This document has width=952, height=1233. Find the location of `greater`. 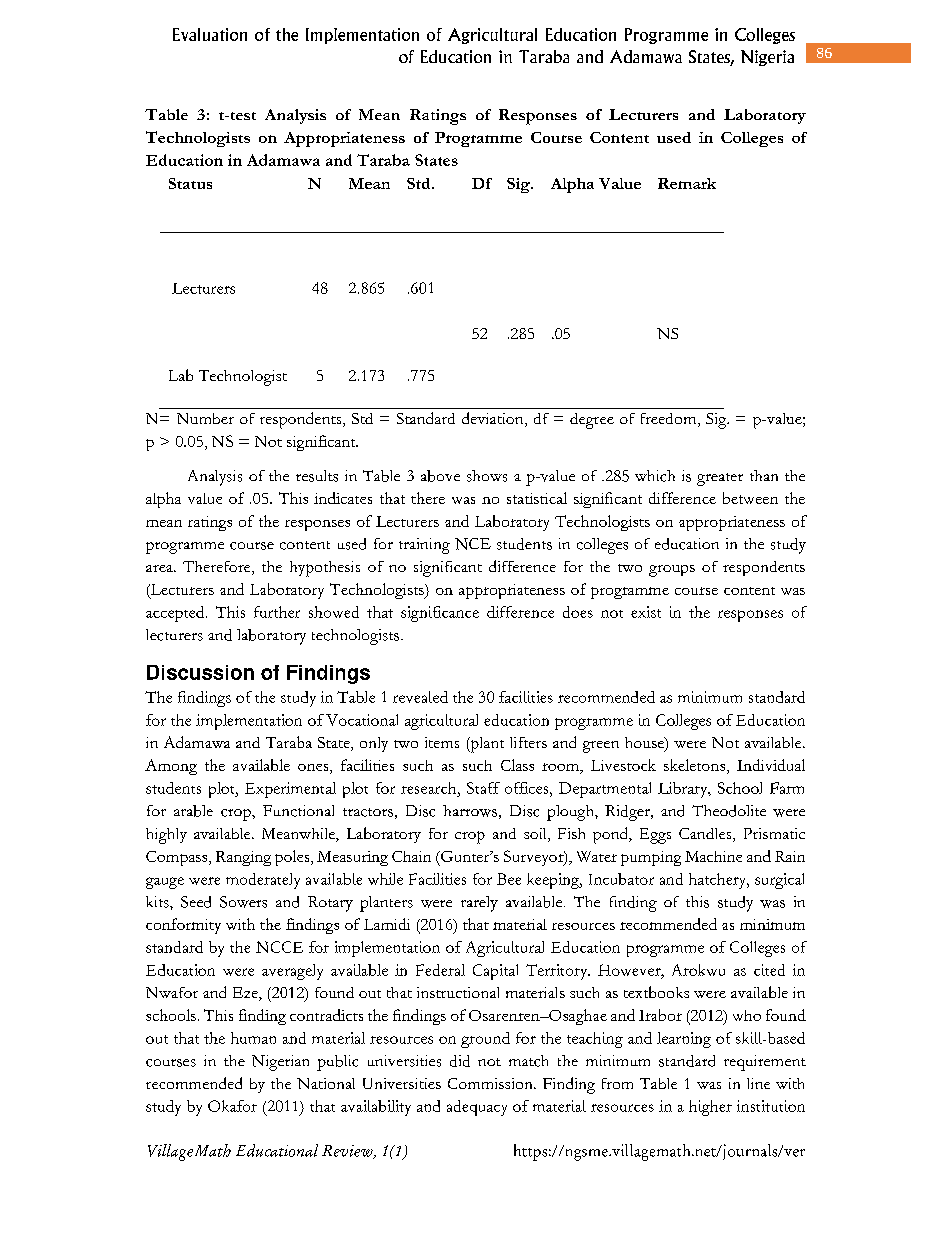

greater is located at coordinates (720, 479).
